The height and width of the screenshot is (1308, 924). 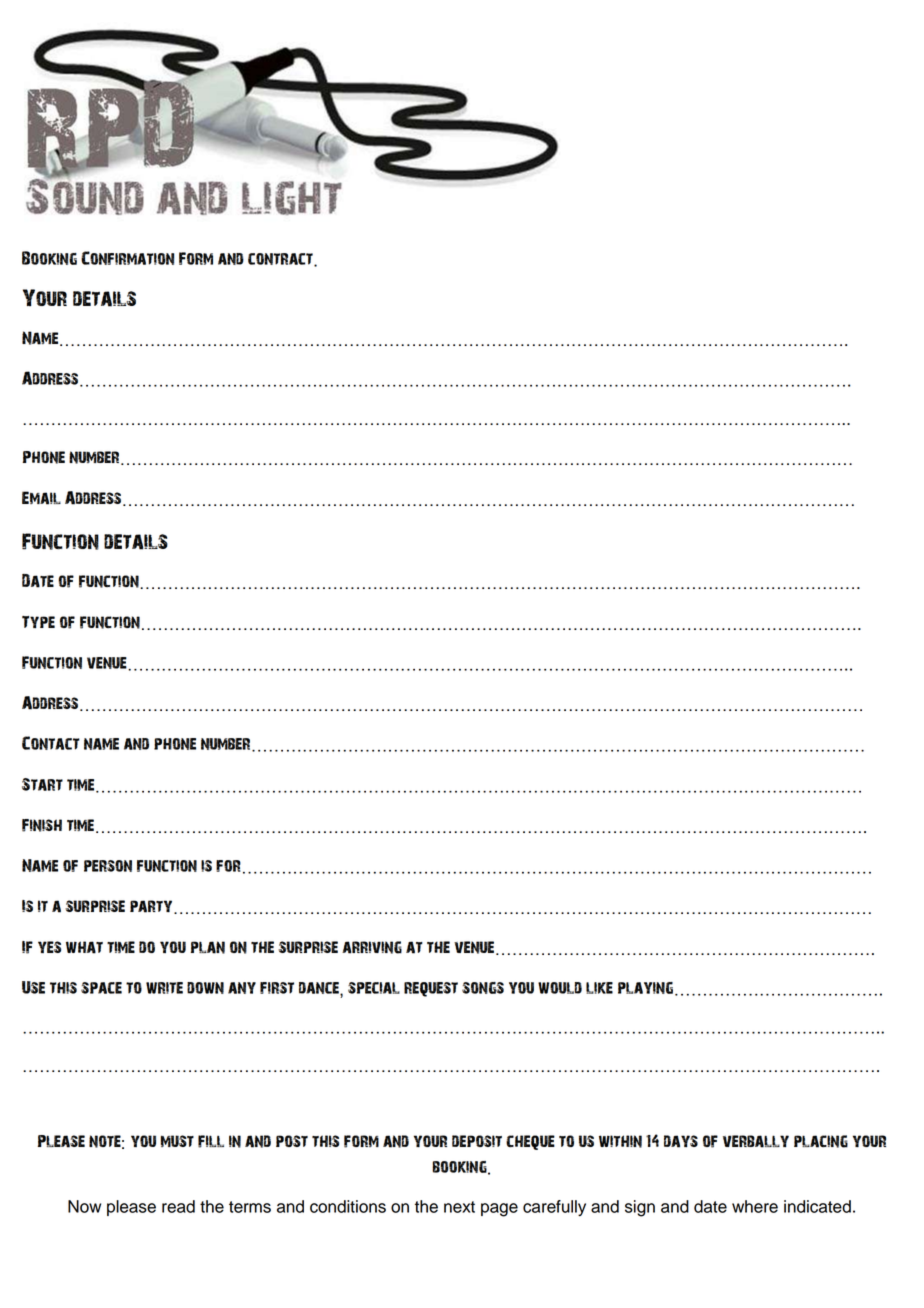 I want to click on Type, so click(x=38, y=622).
